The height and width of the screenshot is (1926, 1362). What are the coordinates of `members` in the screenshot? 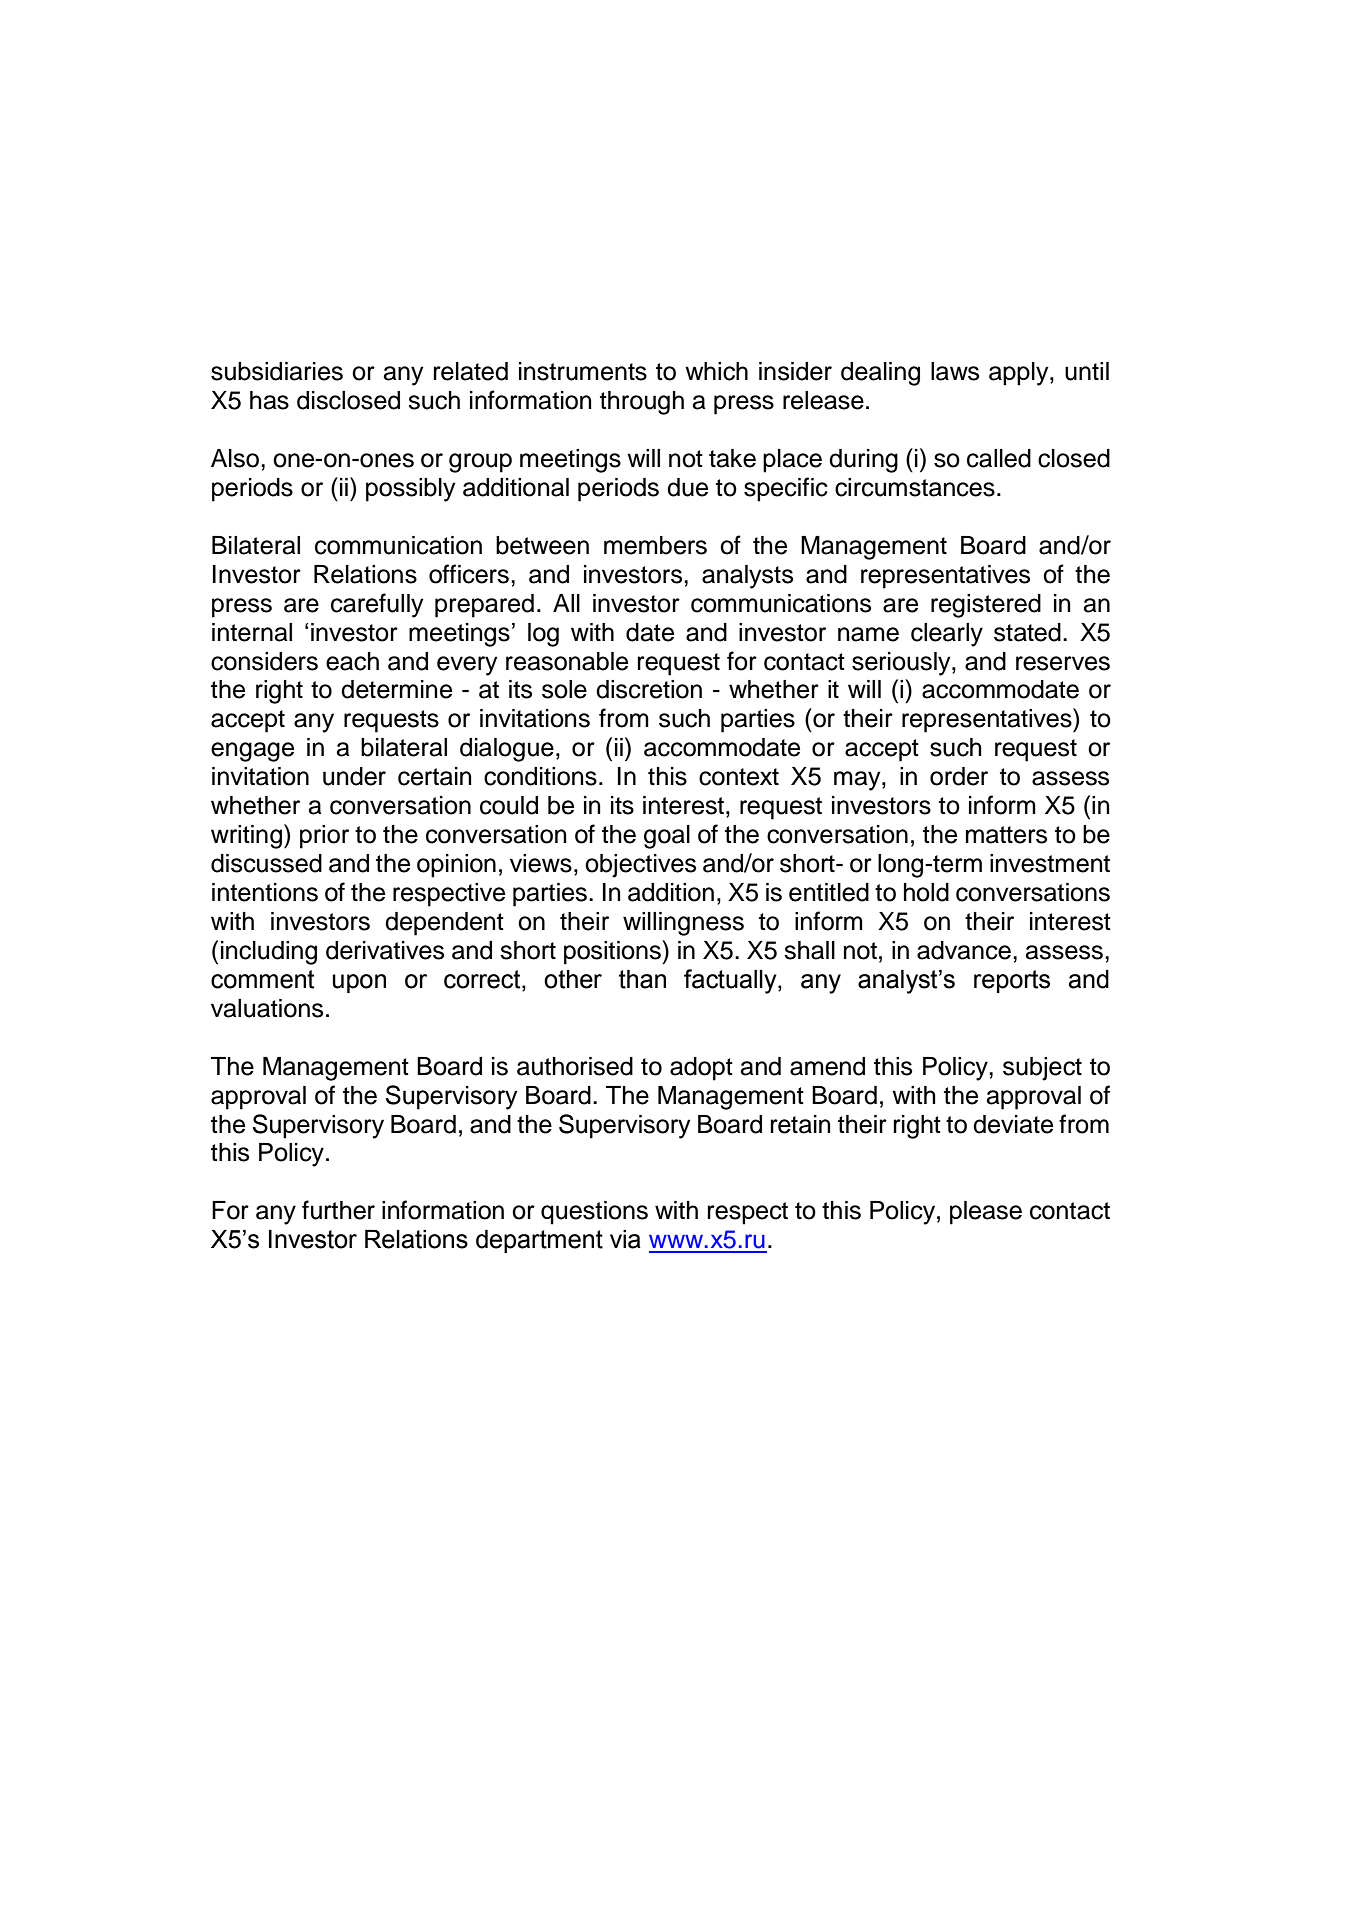 It's located at (655, 545).
